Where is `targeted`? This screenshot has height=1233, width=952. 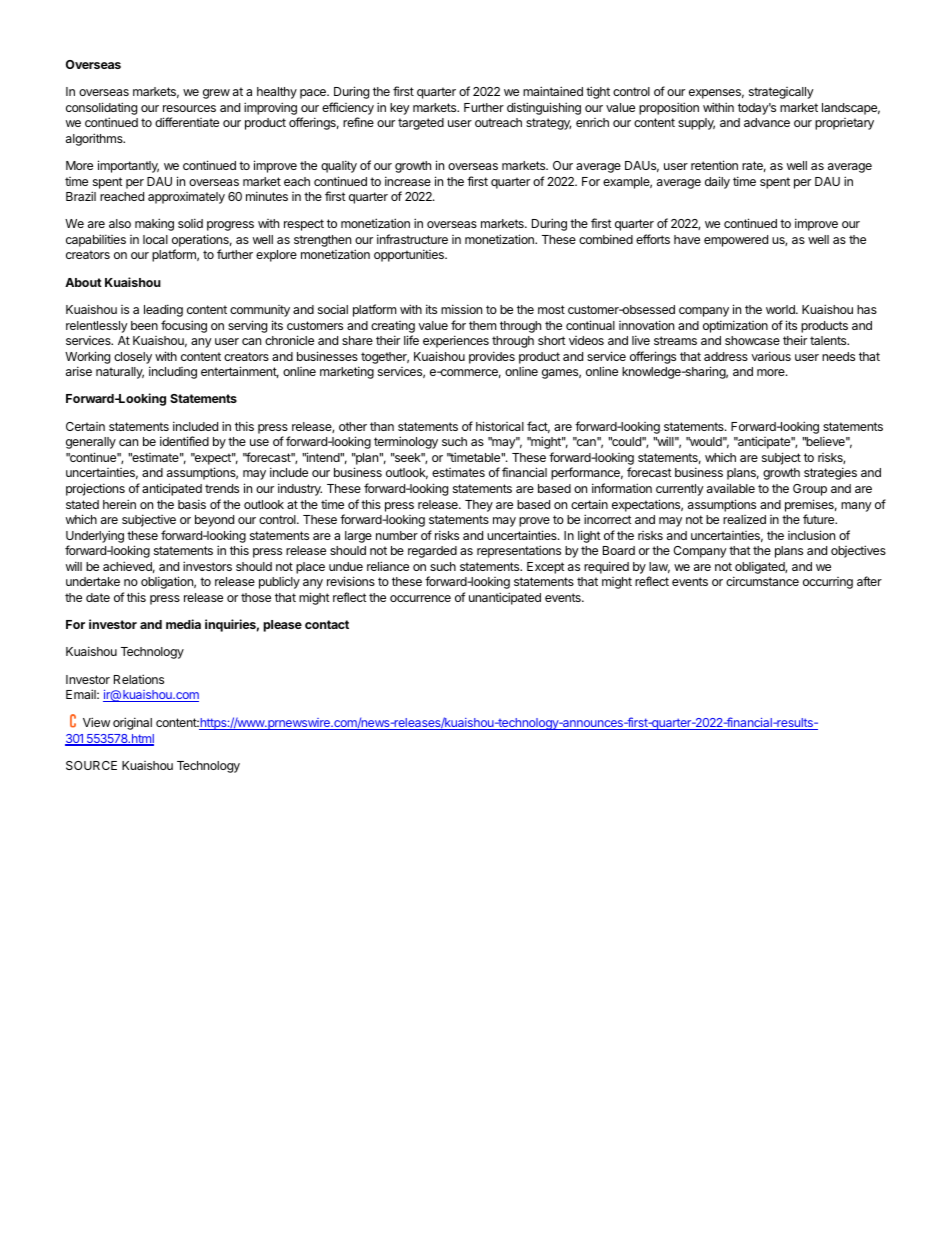
targeted is located at coordinates (421, 124).
